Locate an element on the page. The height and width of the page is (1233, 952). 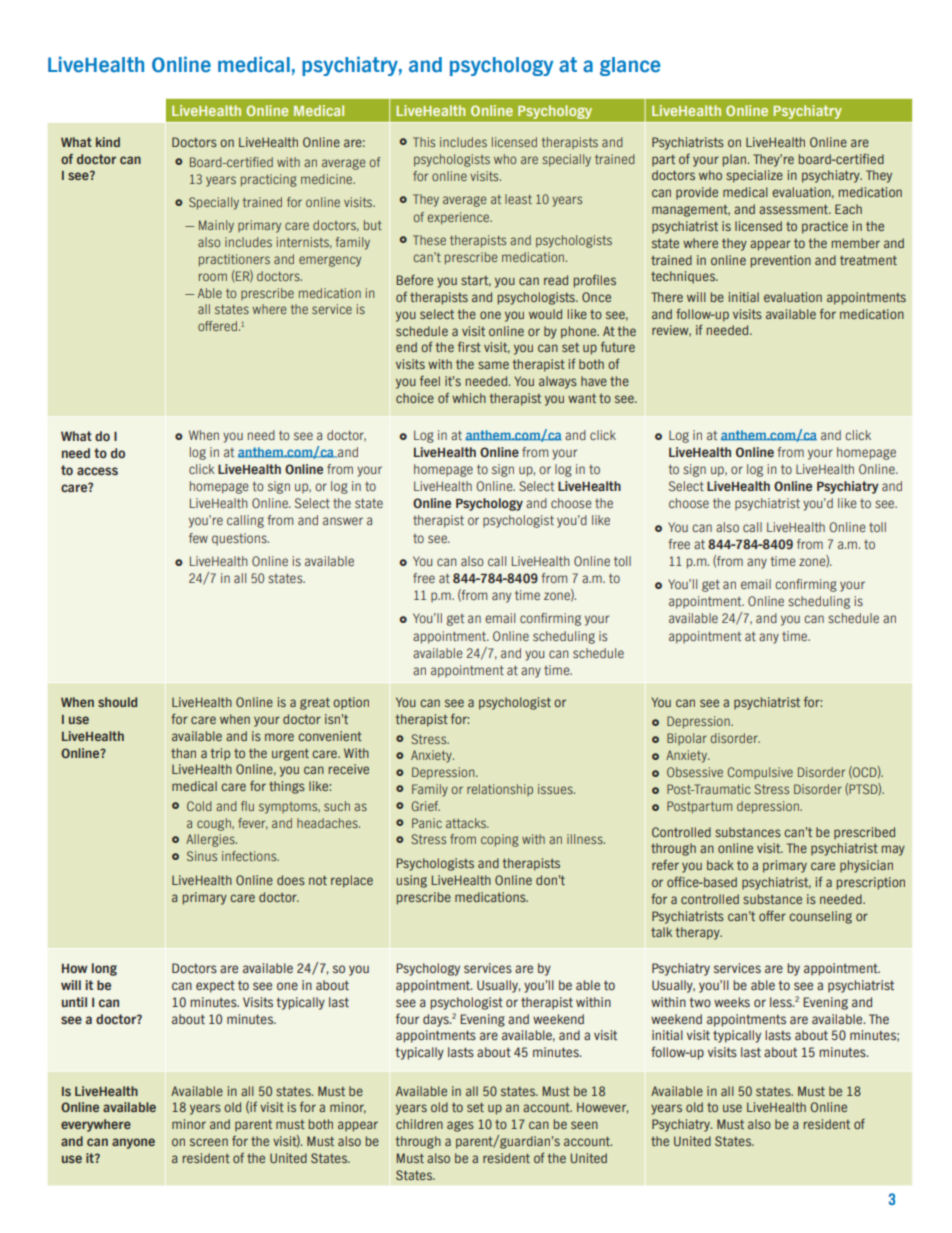
screen is located at coordinates (209, 1142).
